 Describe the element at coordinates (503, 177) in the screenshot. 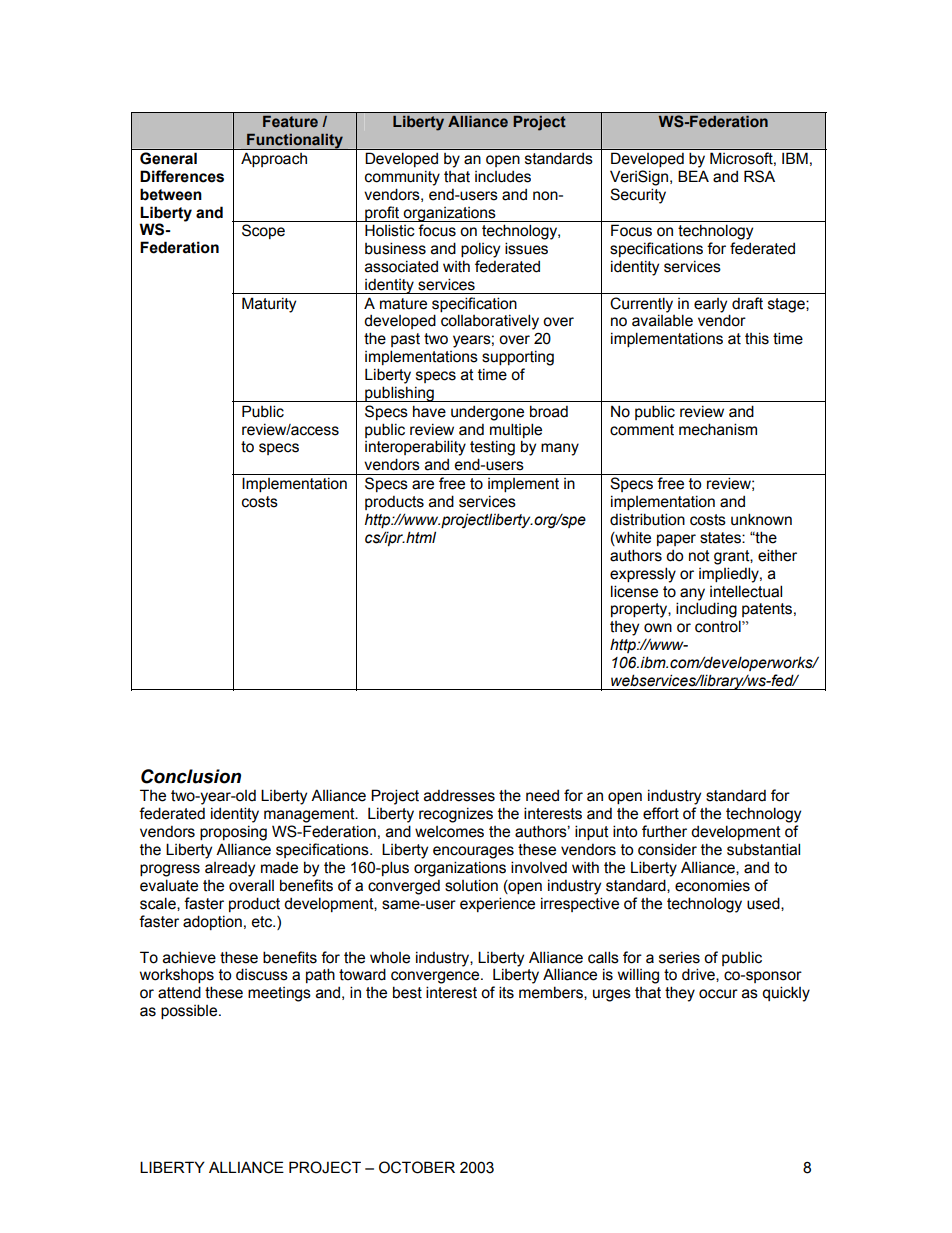

I see `includes` at that location.
